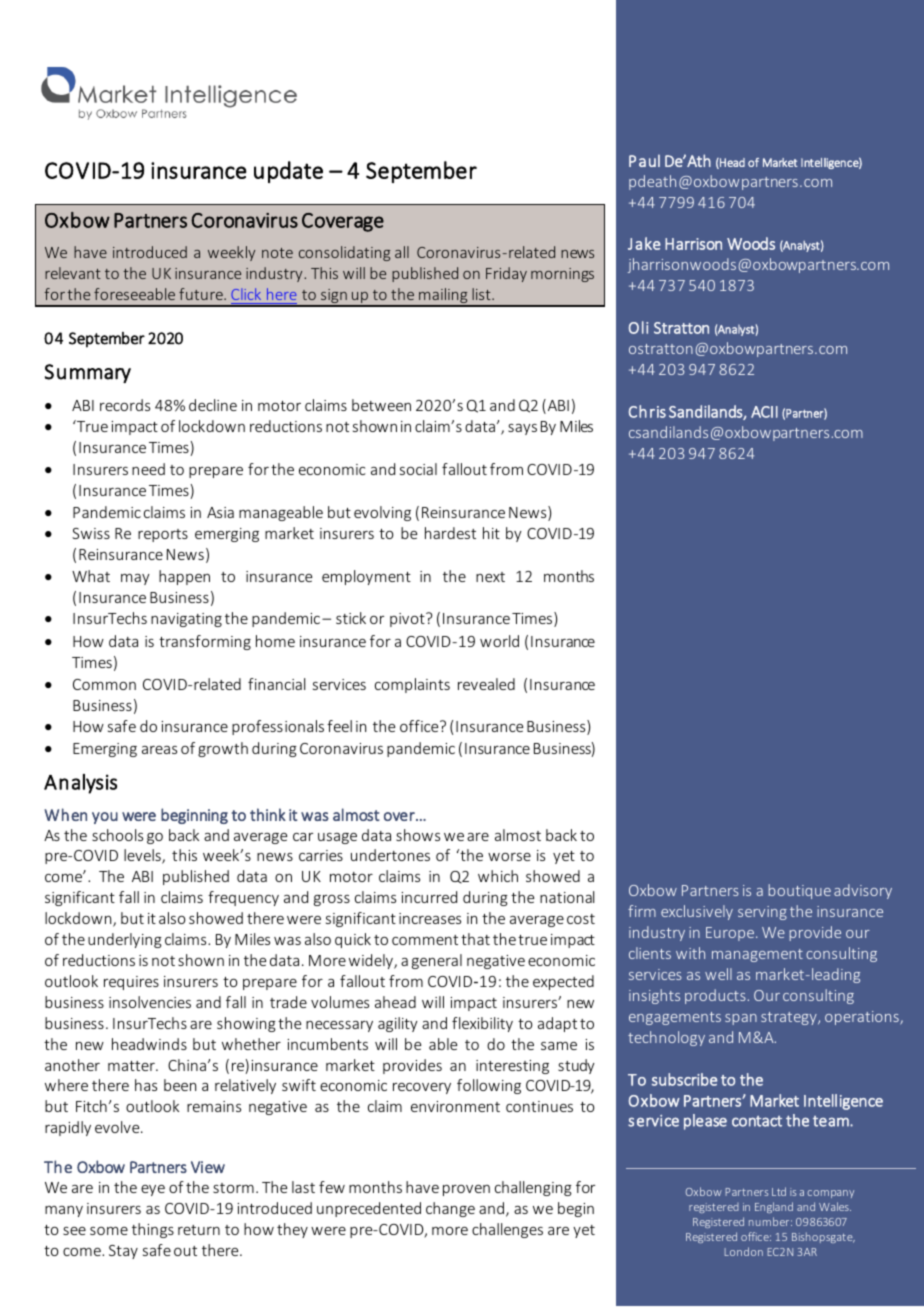 Image resolution: width=924 pixels, height=1308 pixels. Describe the element at coordinates (163, 535) in the screenshot. I see `reports` at that location.
